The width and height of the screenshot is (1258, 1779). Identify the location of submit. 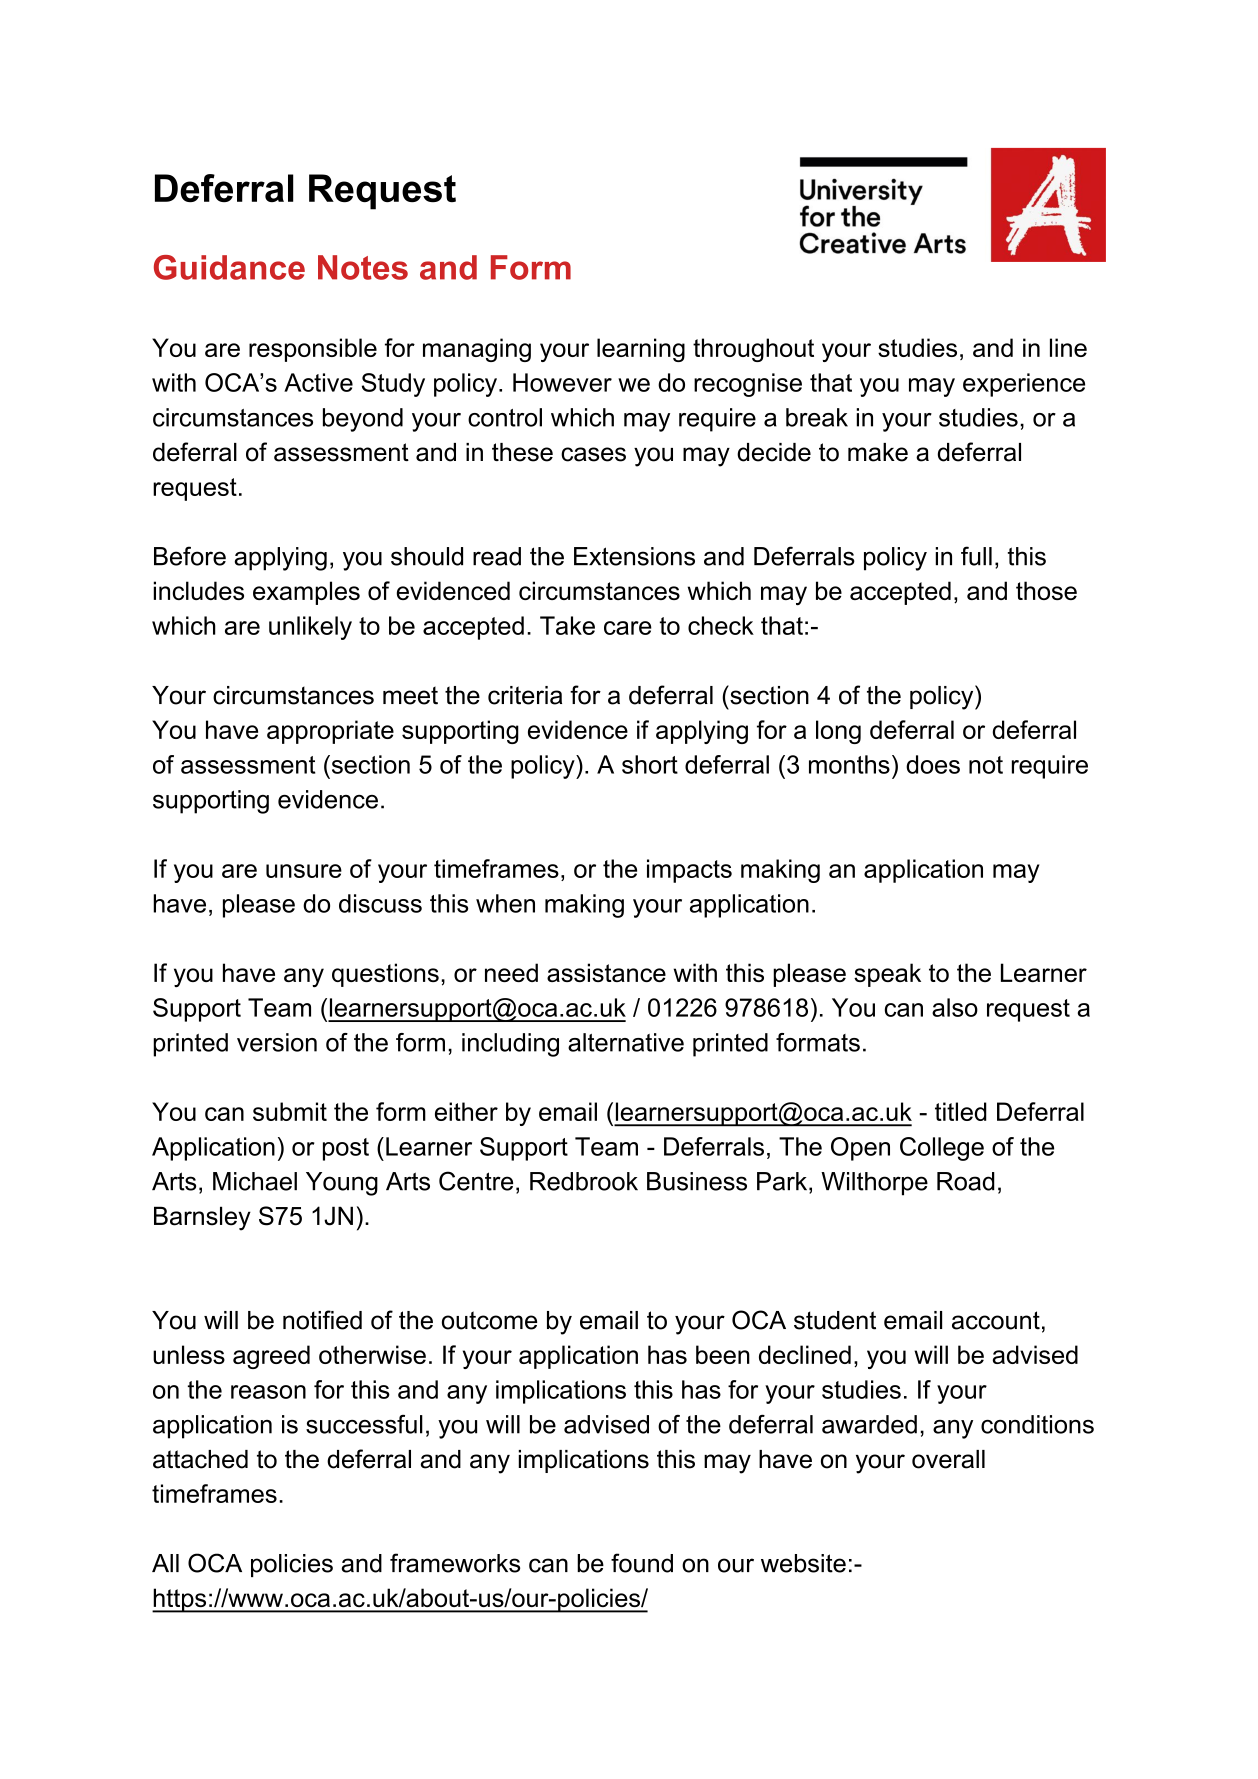
(290, 1111).
